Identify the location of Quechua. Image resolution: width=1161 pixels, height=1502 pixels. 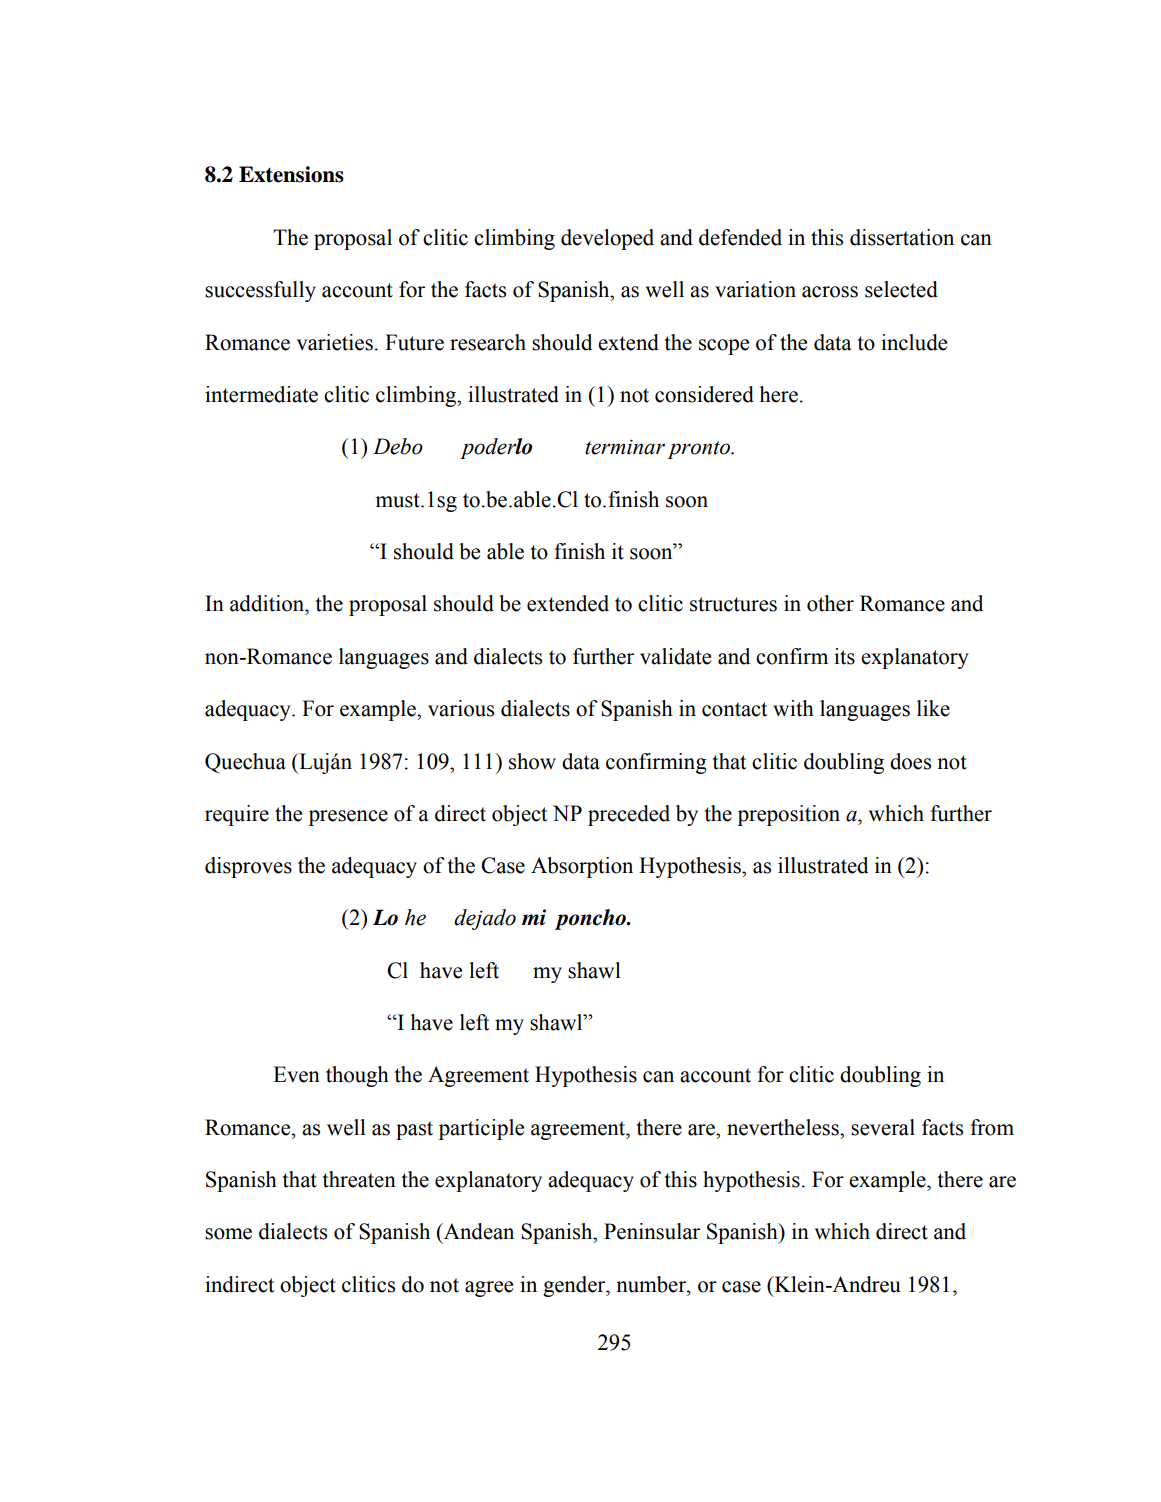
(245, 763).
